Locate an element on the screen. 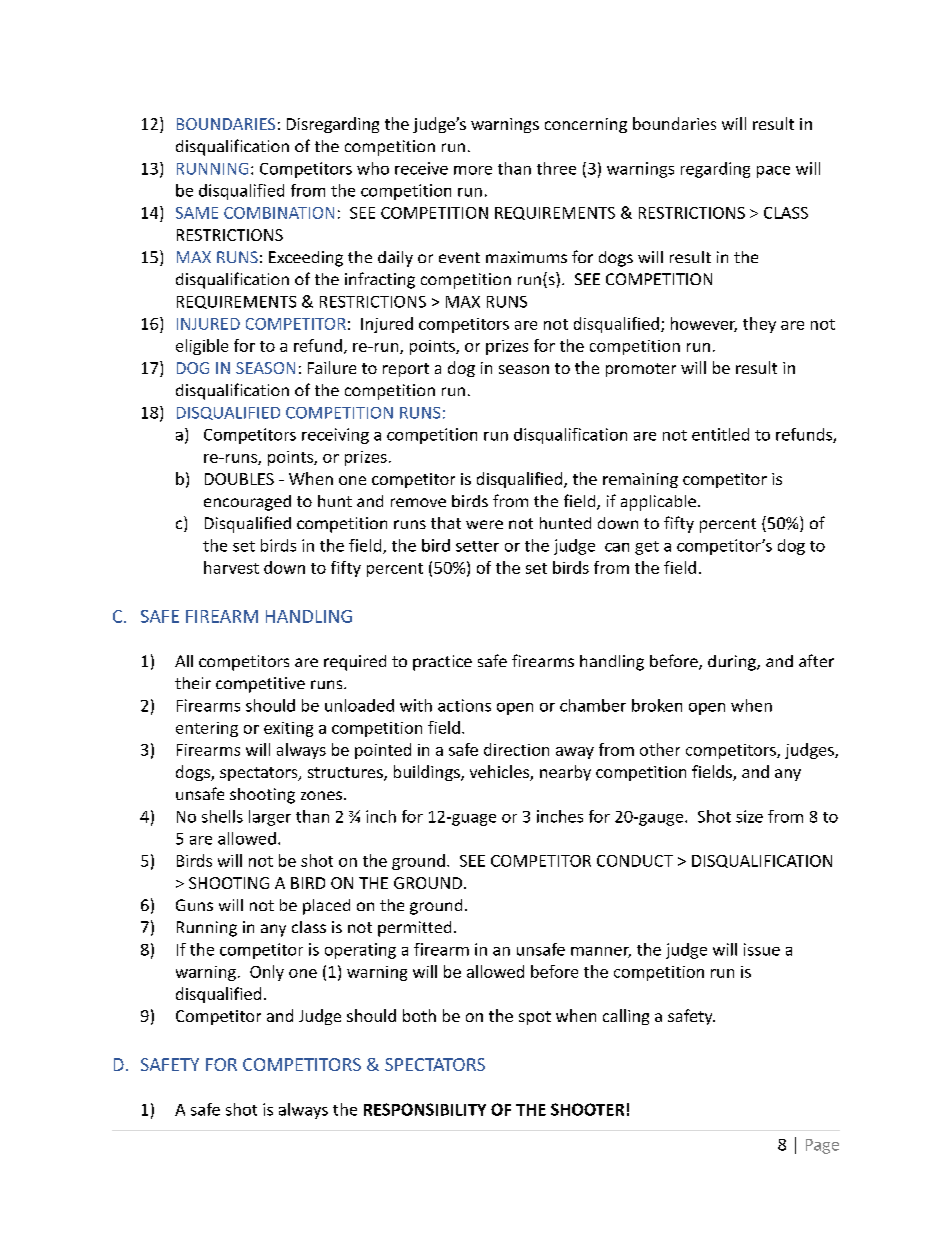 Image resolution: width=952 pixels, height=1233 pixels. practice is located at coordinates (442, 663).
